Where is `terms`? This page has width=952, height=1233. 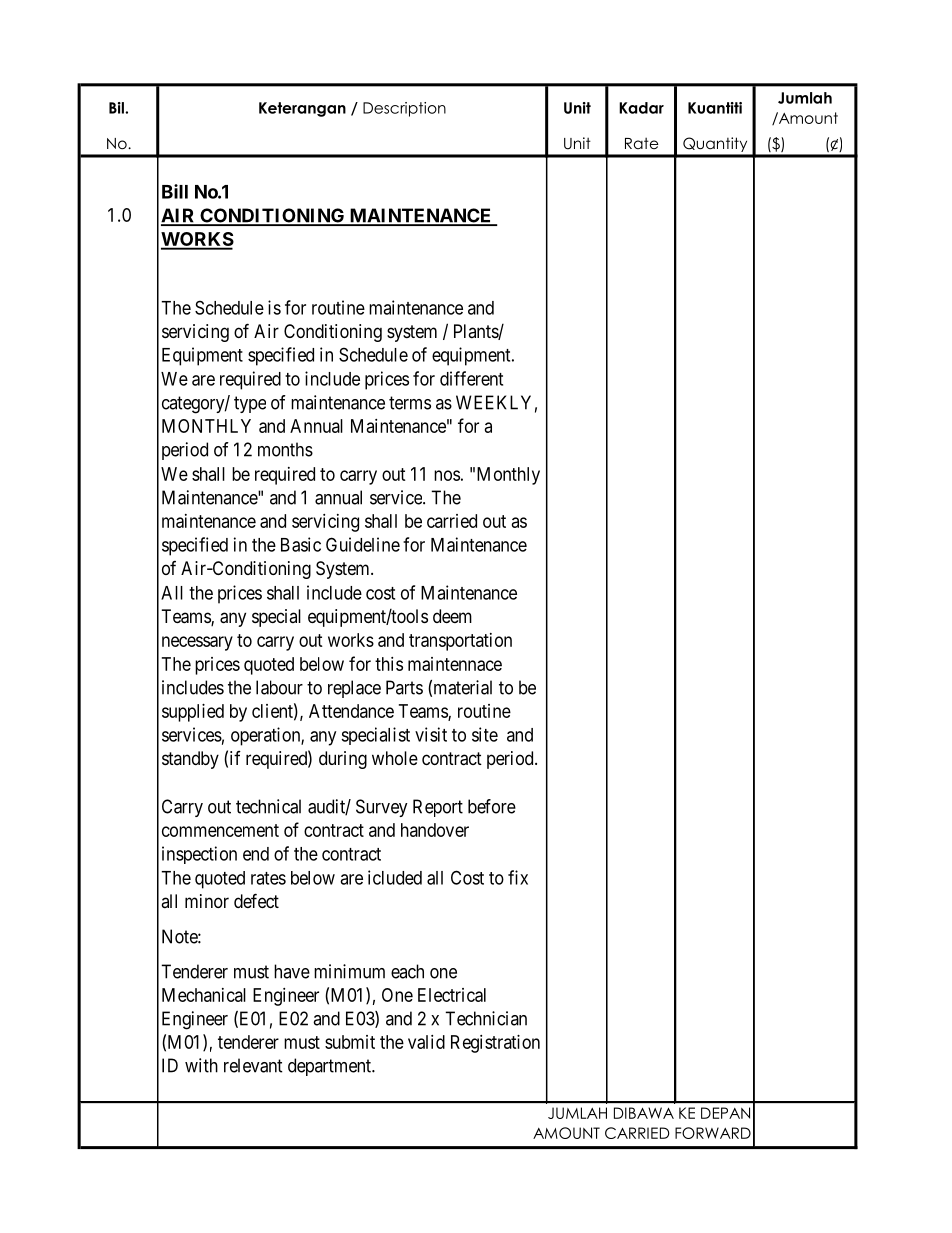 terms is located at coordinates (410, 403).
